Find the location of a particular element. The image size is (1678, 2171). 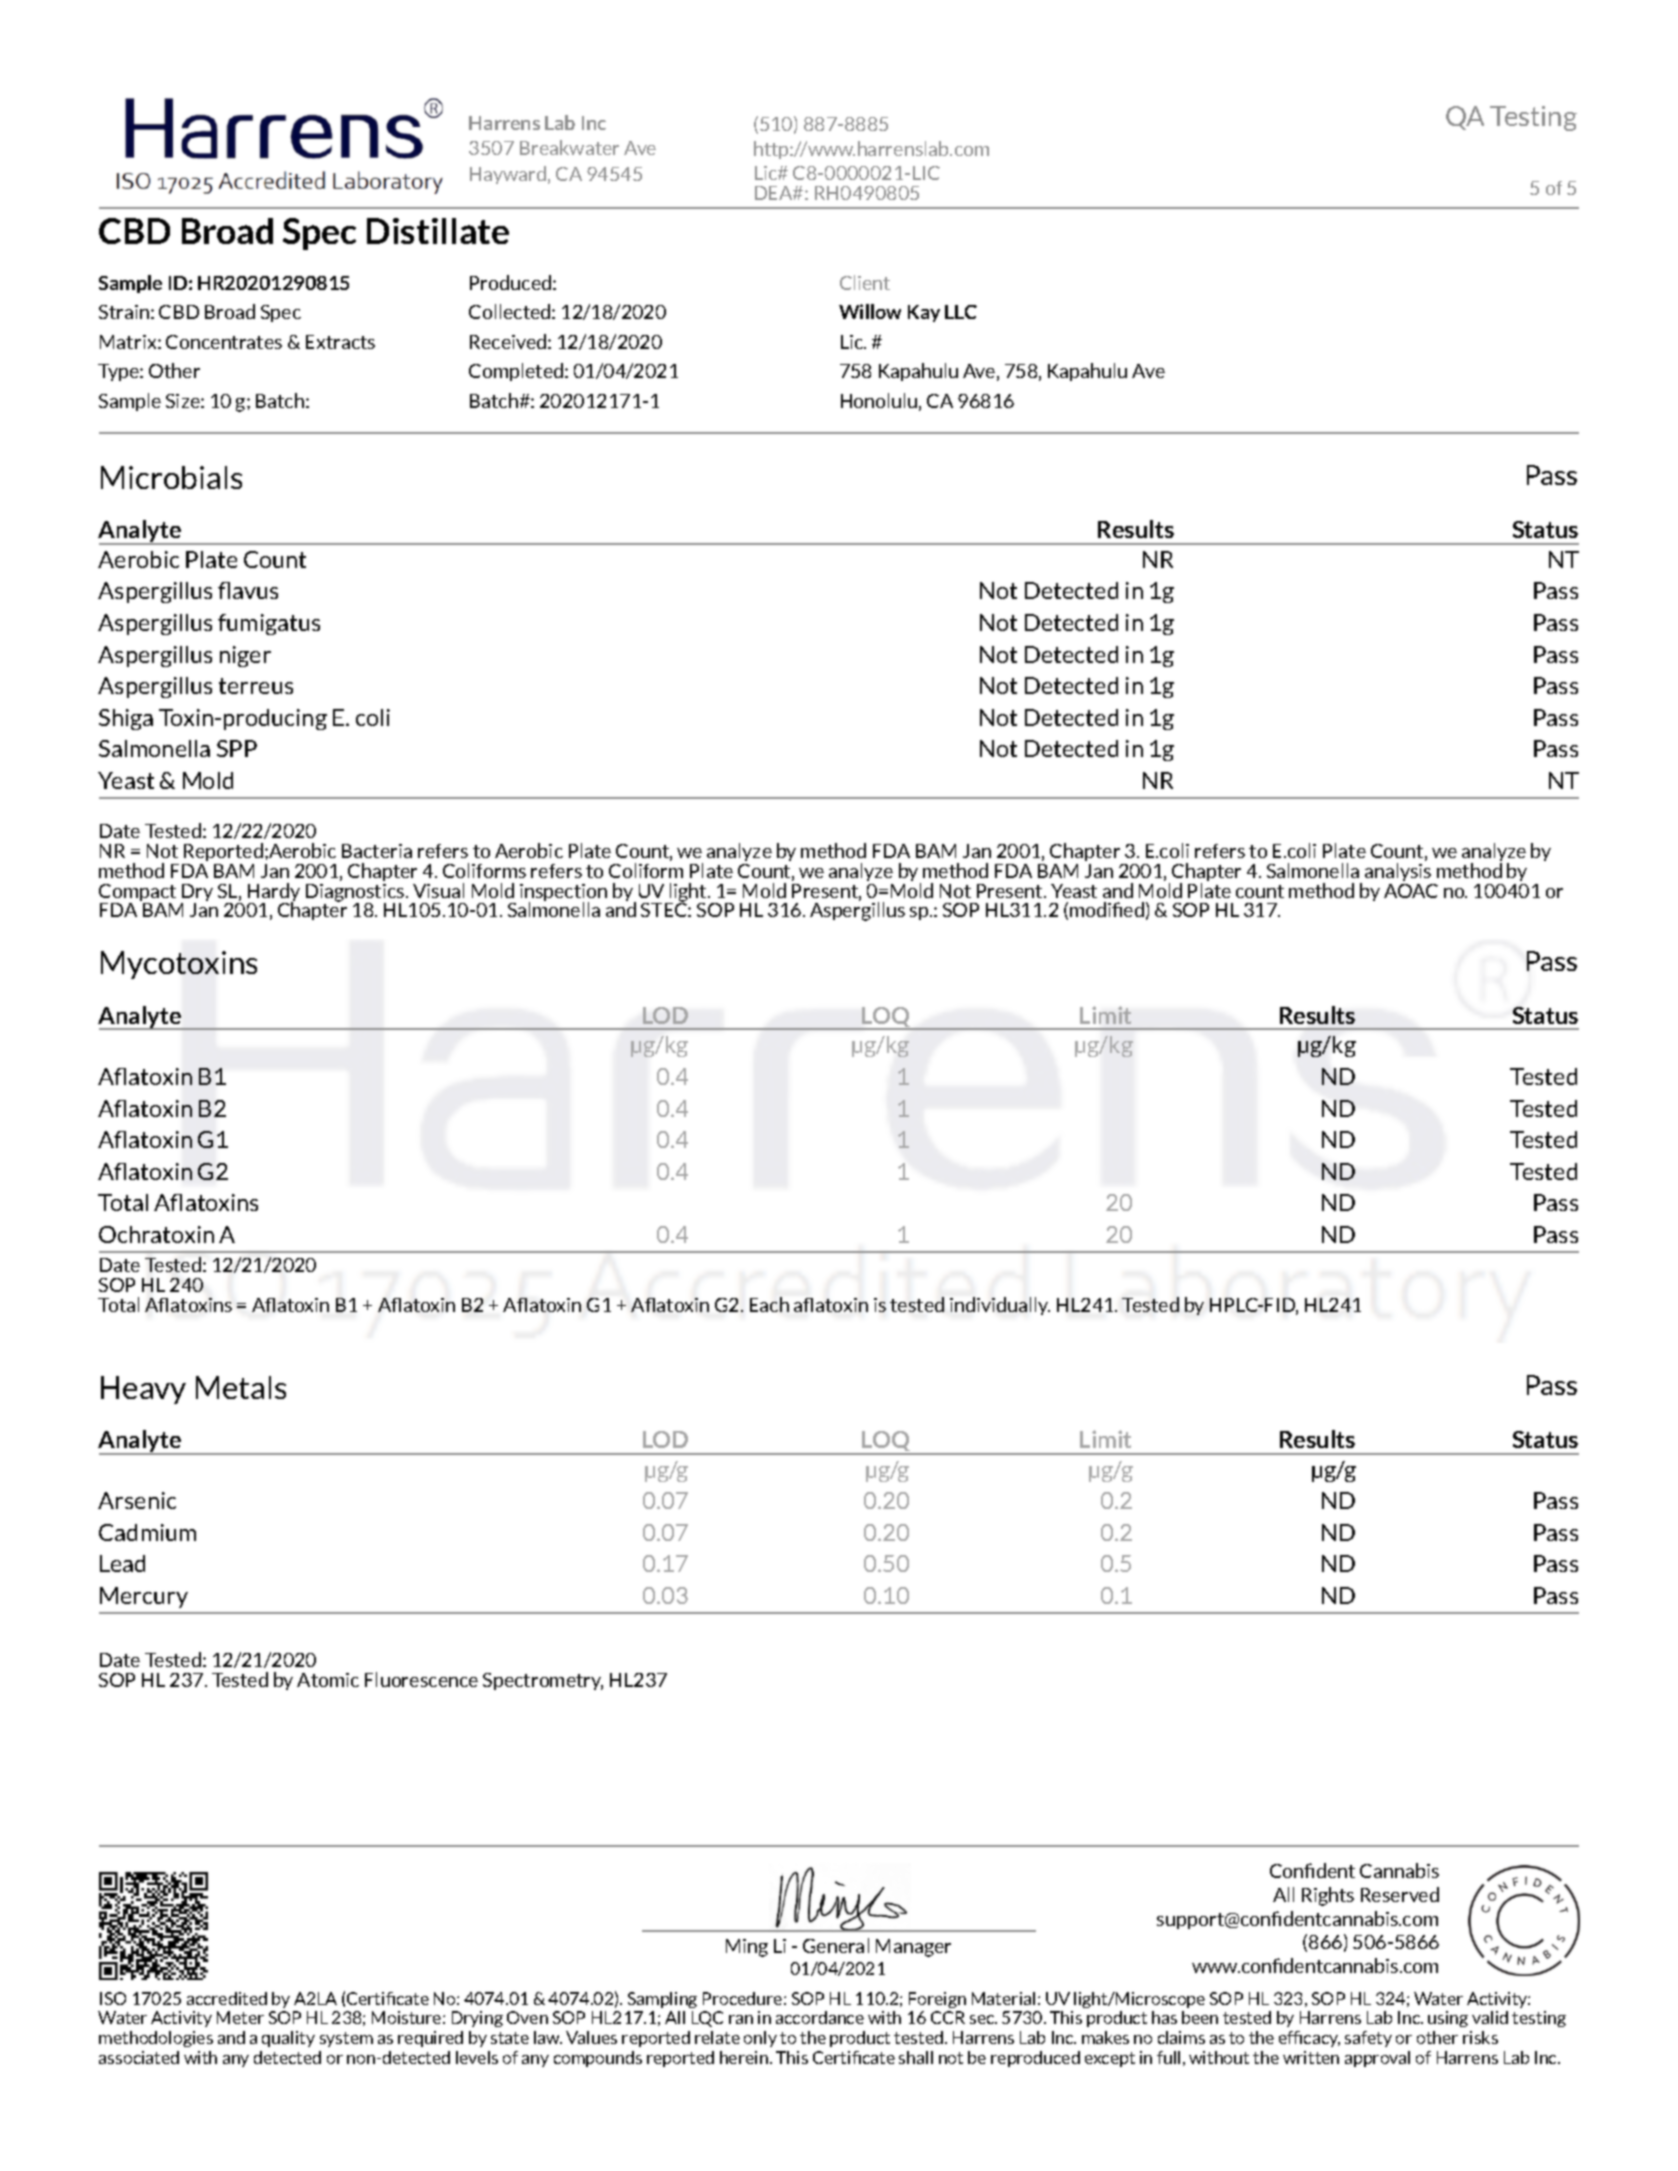

SPP is located at coordinates (237, 748).
